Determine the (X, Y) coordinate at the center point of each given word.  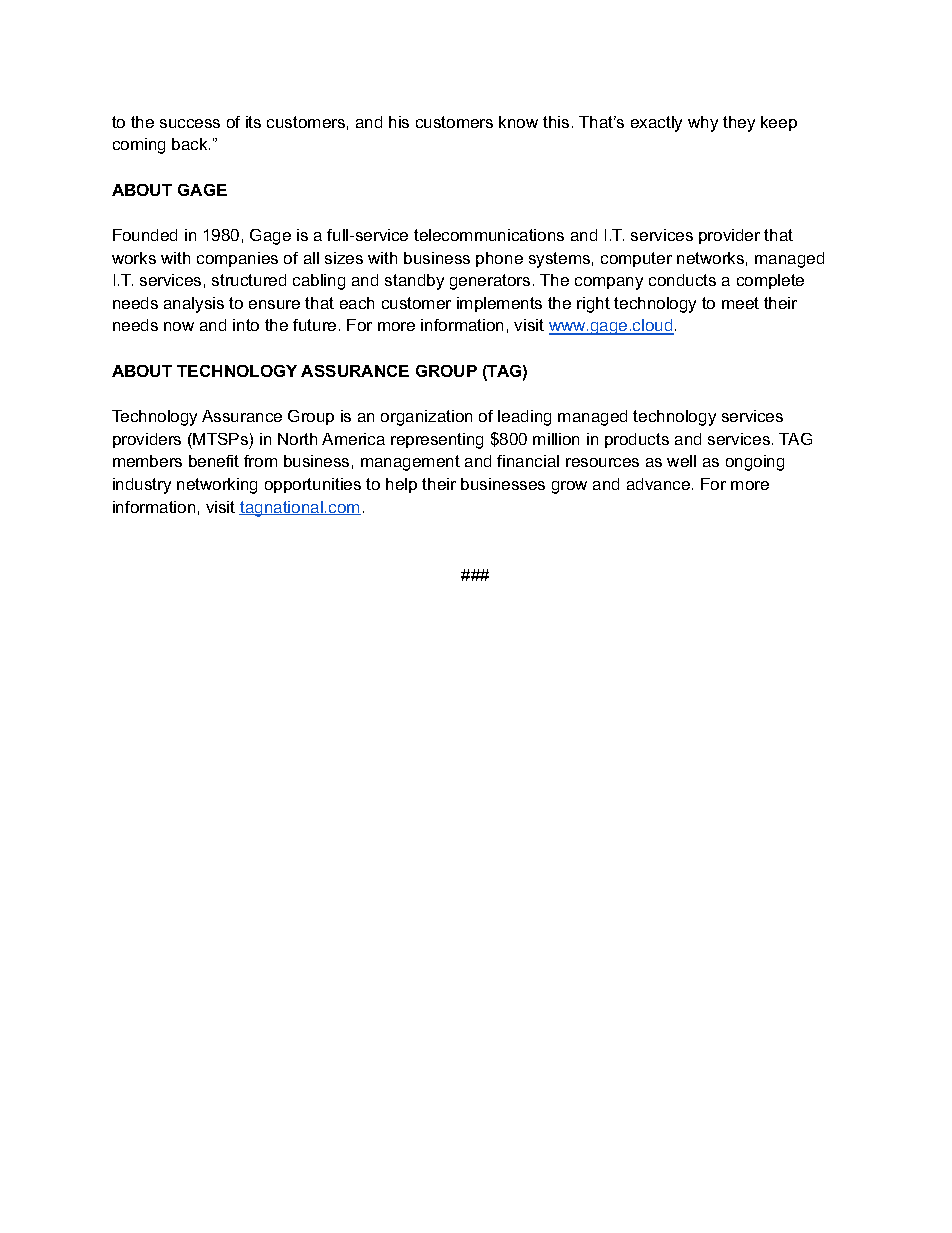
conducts (682, 280)
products (637, 440)
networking (217, 486)
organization (426, 418)
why (703, 124)
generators (490, 282)
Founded (145, 235)
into (246, 325)
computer (636, 259)
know (518, 122)
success (190, 123)
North (297, 439)
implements (499, 304)
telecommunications (489, 235)
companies (237, 259)
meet (740, 303)
